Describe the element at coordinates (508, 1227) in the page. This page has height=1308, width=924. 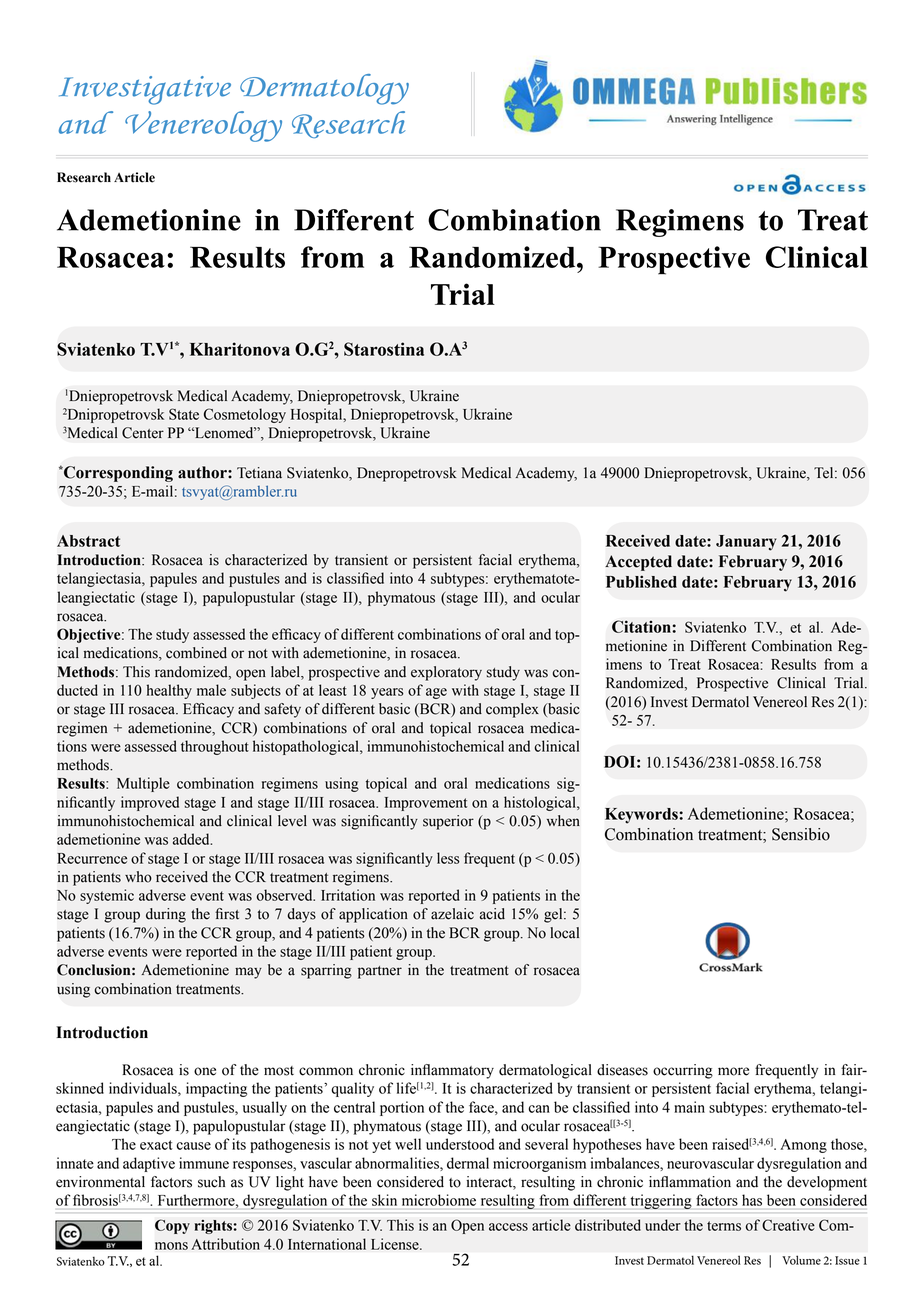
I see `access` at that location.
